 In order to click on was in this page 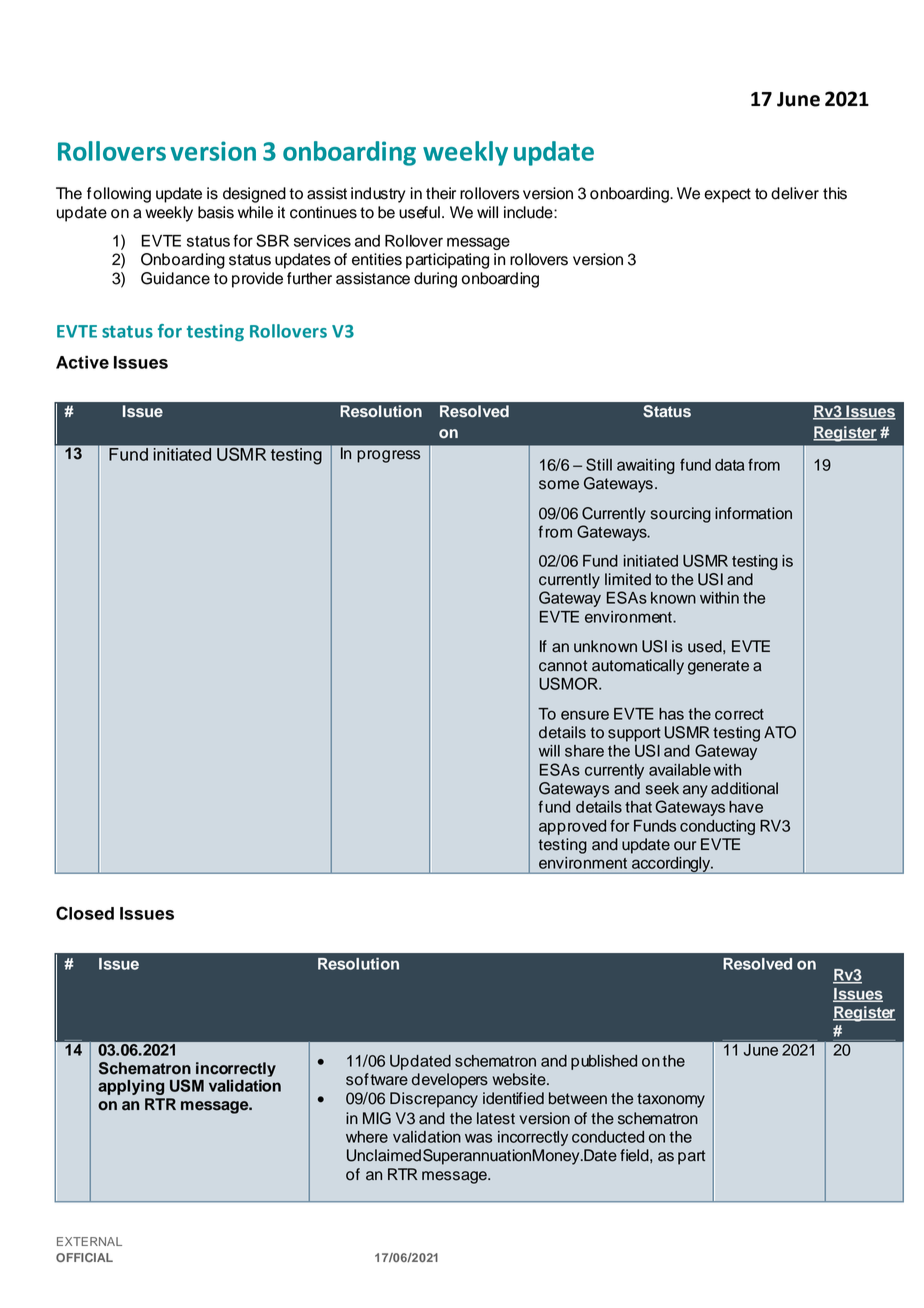, I will do `click(478, 1138)`.
